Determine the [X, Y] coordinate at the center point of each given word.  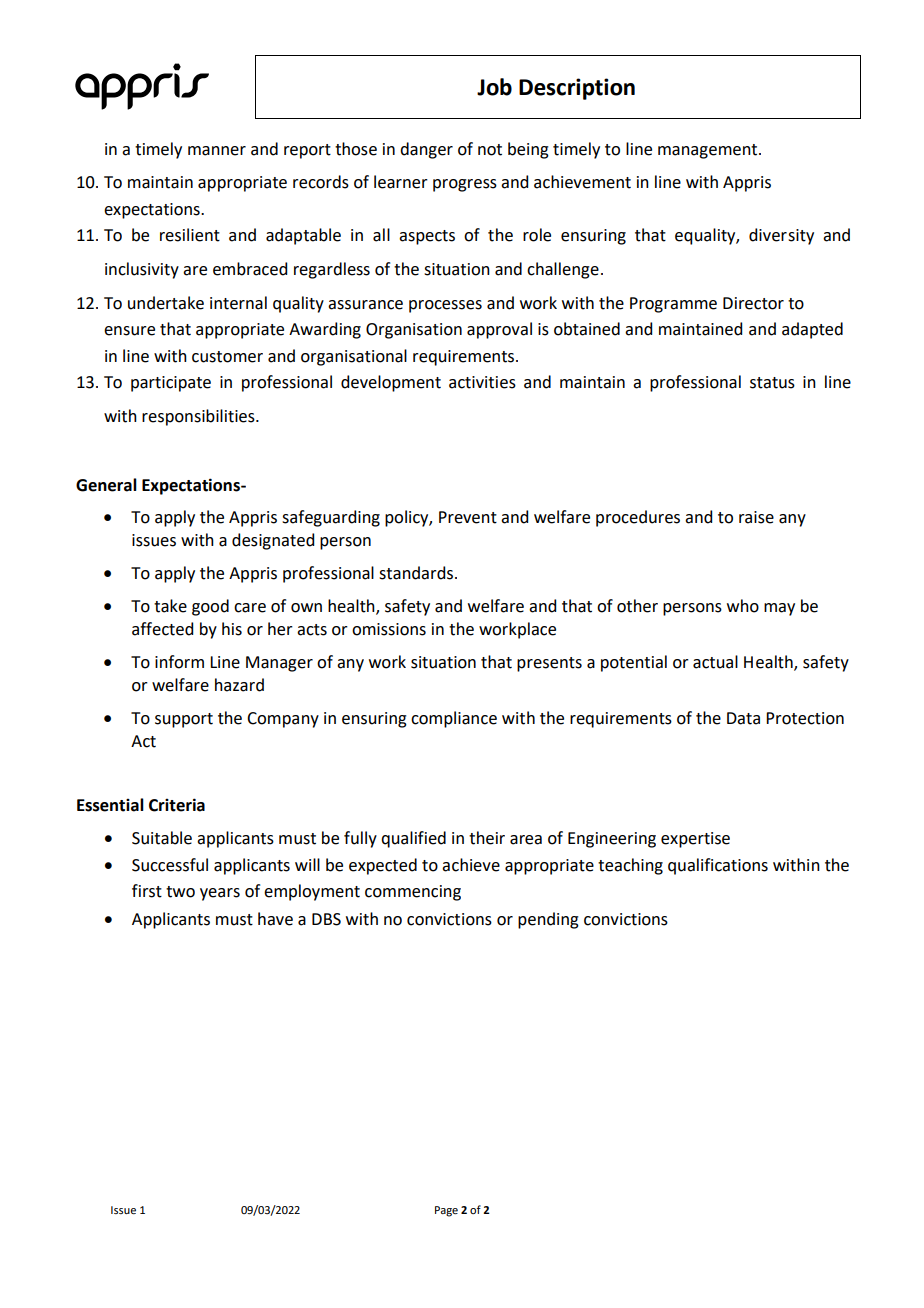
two [180, 892]
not [490, 150]
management [709, 151]
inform [179, 662]
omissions [389, 629]
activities [482, 382]
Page [446, 1211]
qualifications [718, 866]
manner [217, 151]
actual [715, 662]
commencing [413, 893]
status [772, 383]
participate [171, 384]
